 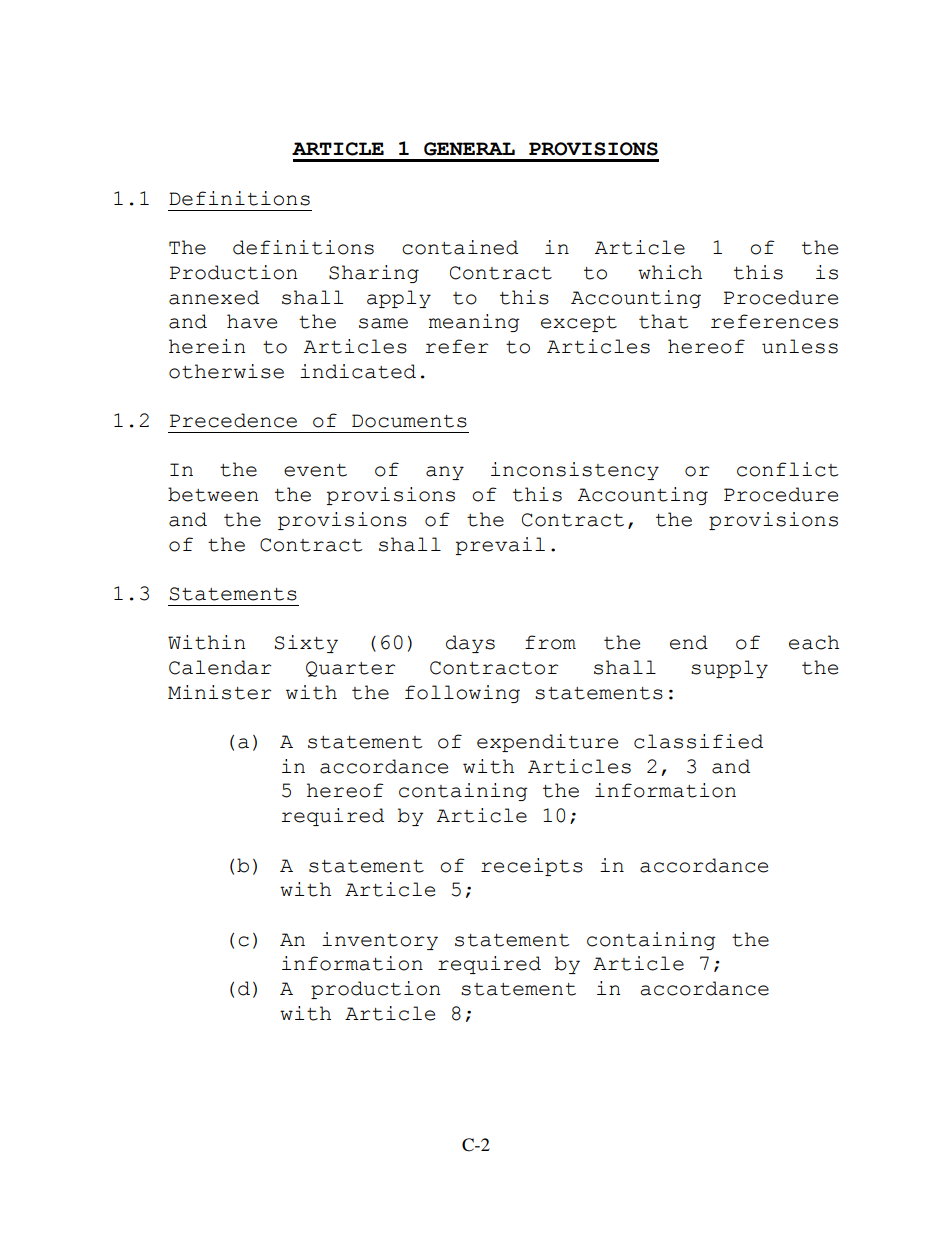 I want to click on Precedence, so click(x=233, y=420).
